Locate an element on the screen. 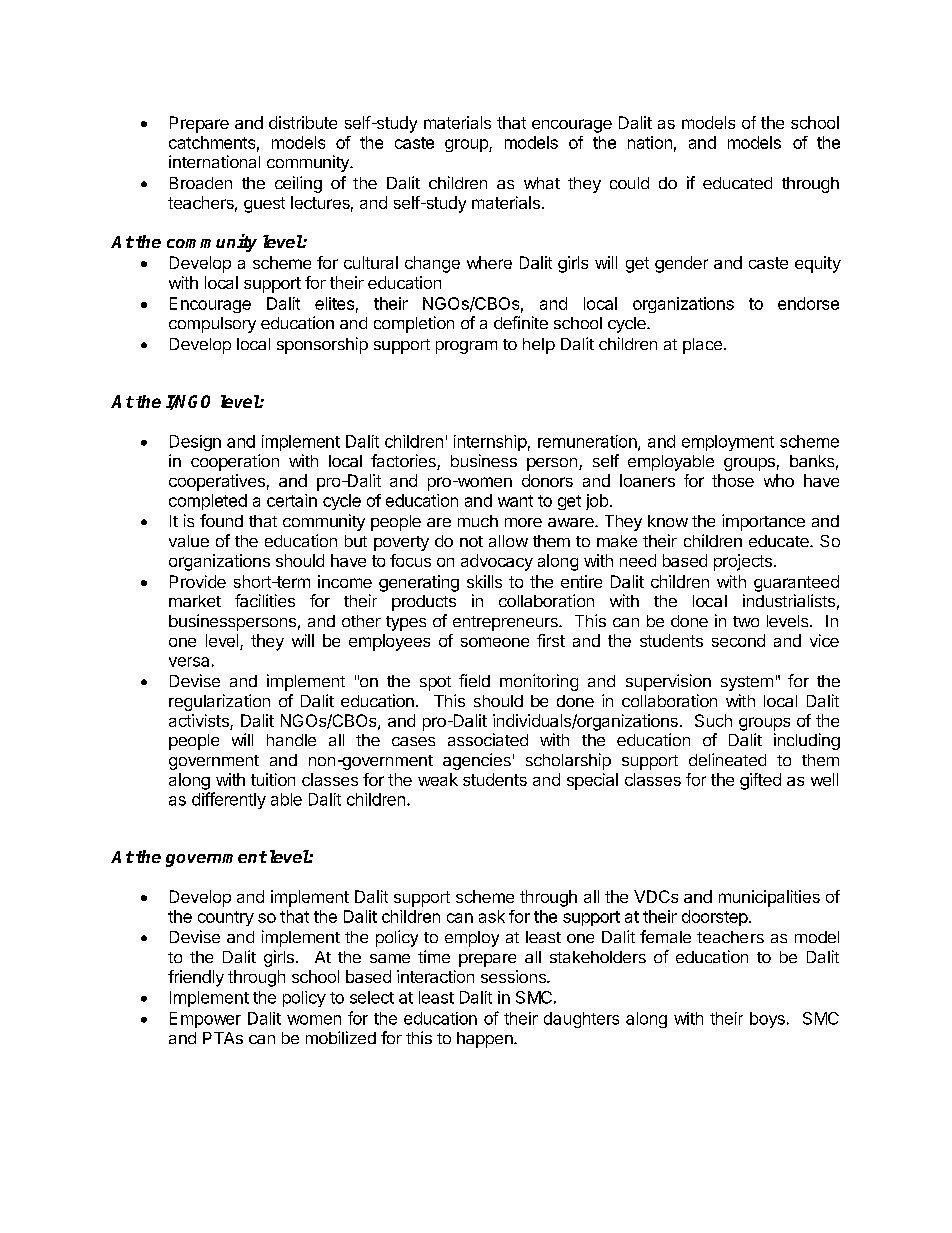 This screenshot has height=1233, width=952. projects is located at coordinates (743, 562).
